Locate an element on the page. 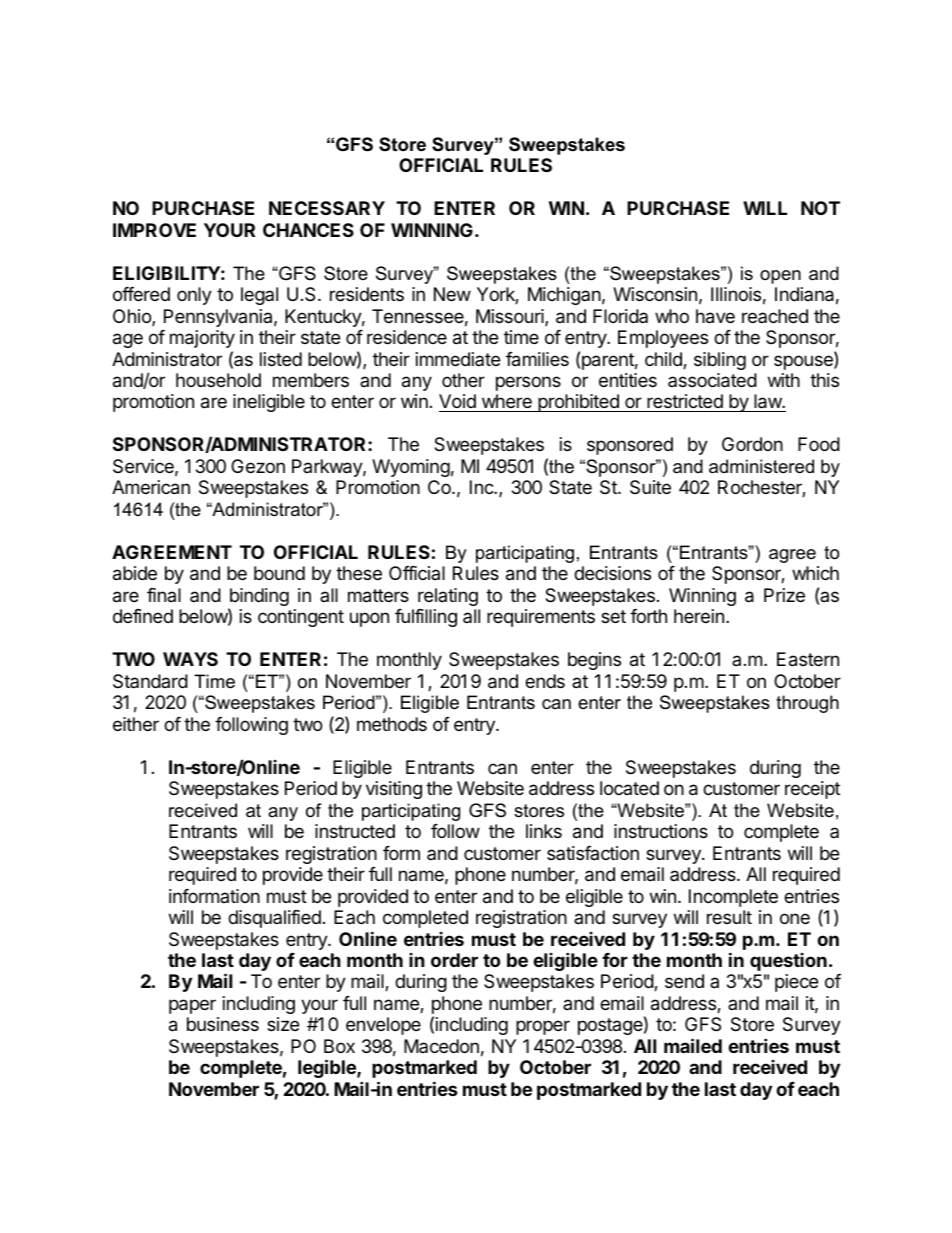 The width and height of the page is (952, 1233). New is located at coordinates (452, 294).
